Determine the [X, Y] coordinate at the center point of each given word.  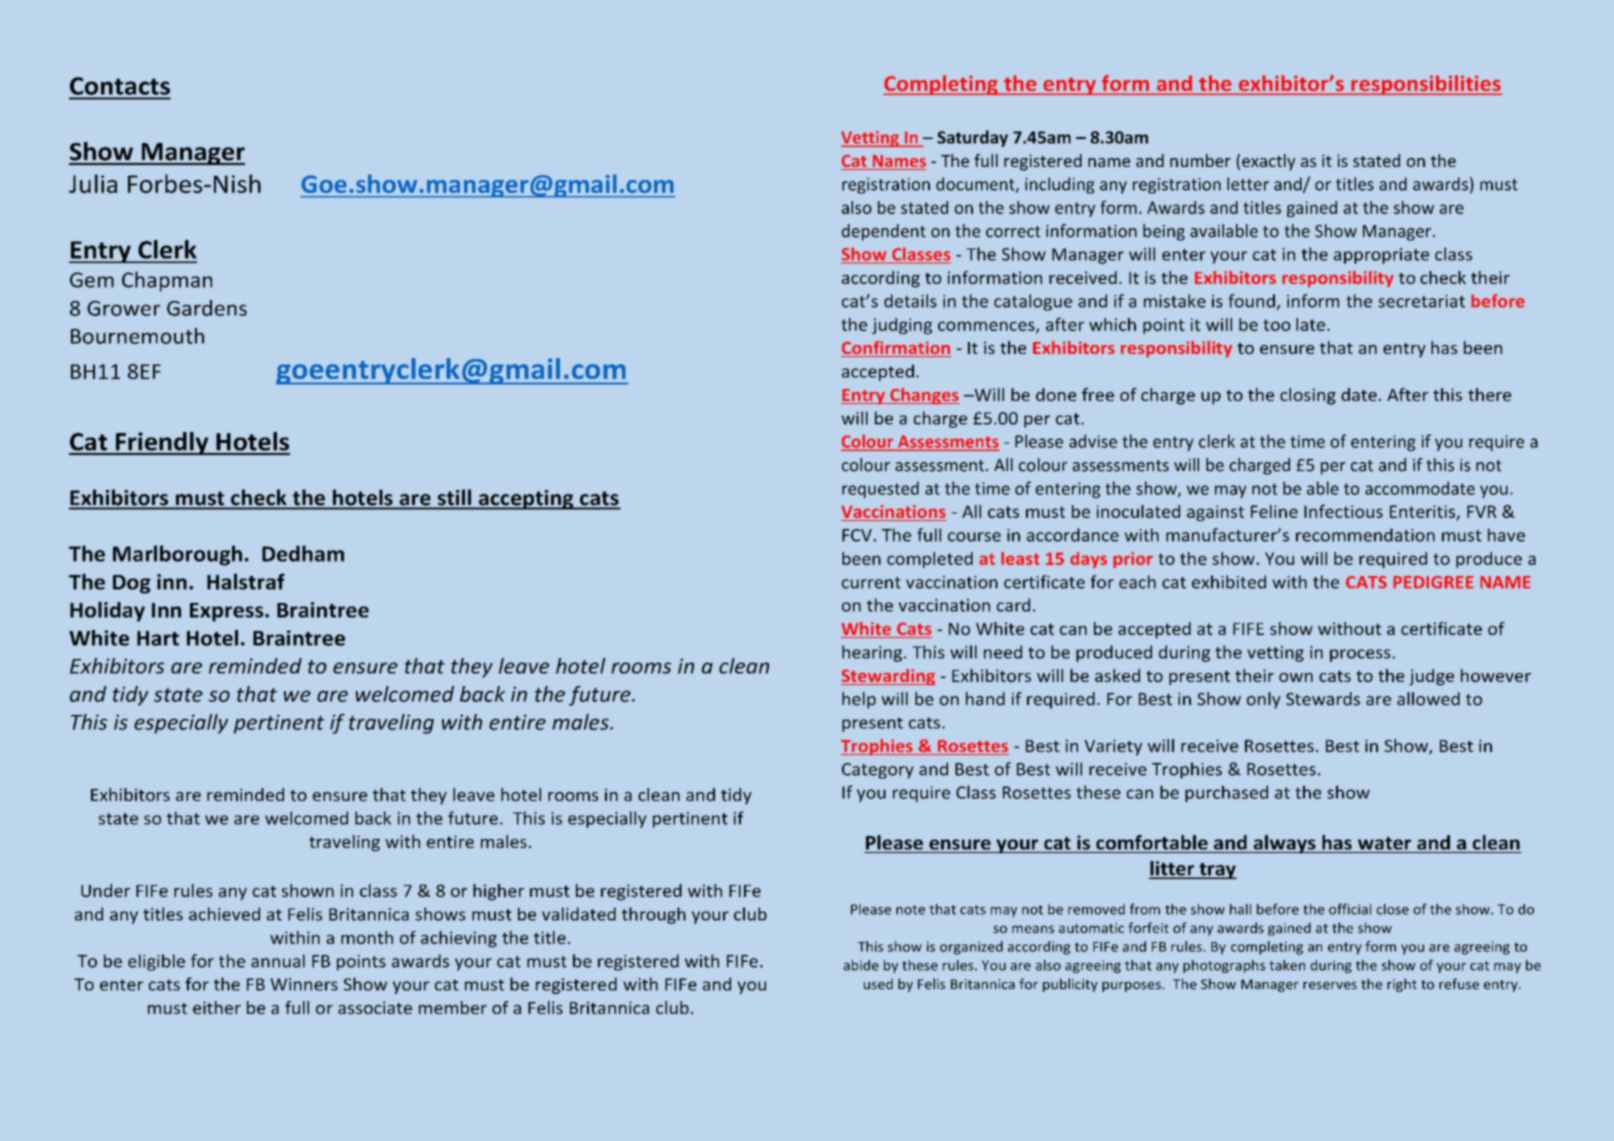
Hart [158, 638]
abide [861, 965]
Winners [304, 984]
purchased [1226, 793]
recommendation [1365, 535]
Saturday [972, 138]
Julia [93, 183]
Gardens [207, 308]
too [1277, 325]
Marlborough [177, 555]
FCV [858, 535]
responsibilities [1426, 85]
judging [902, 326]
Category [878, 771]
